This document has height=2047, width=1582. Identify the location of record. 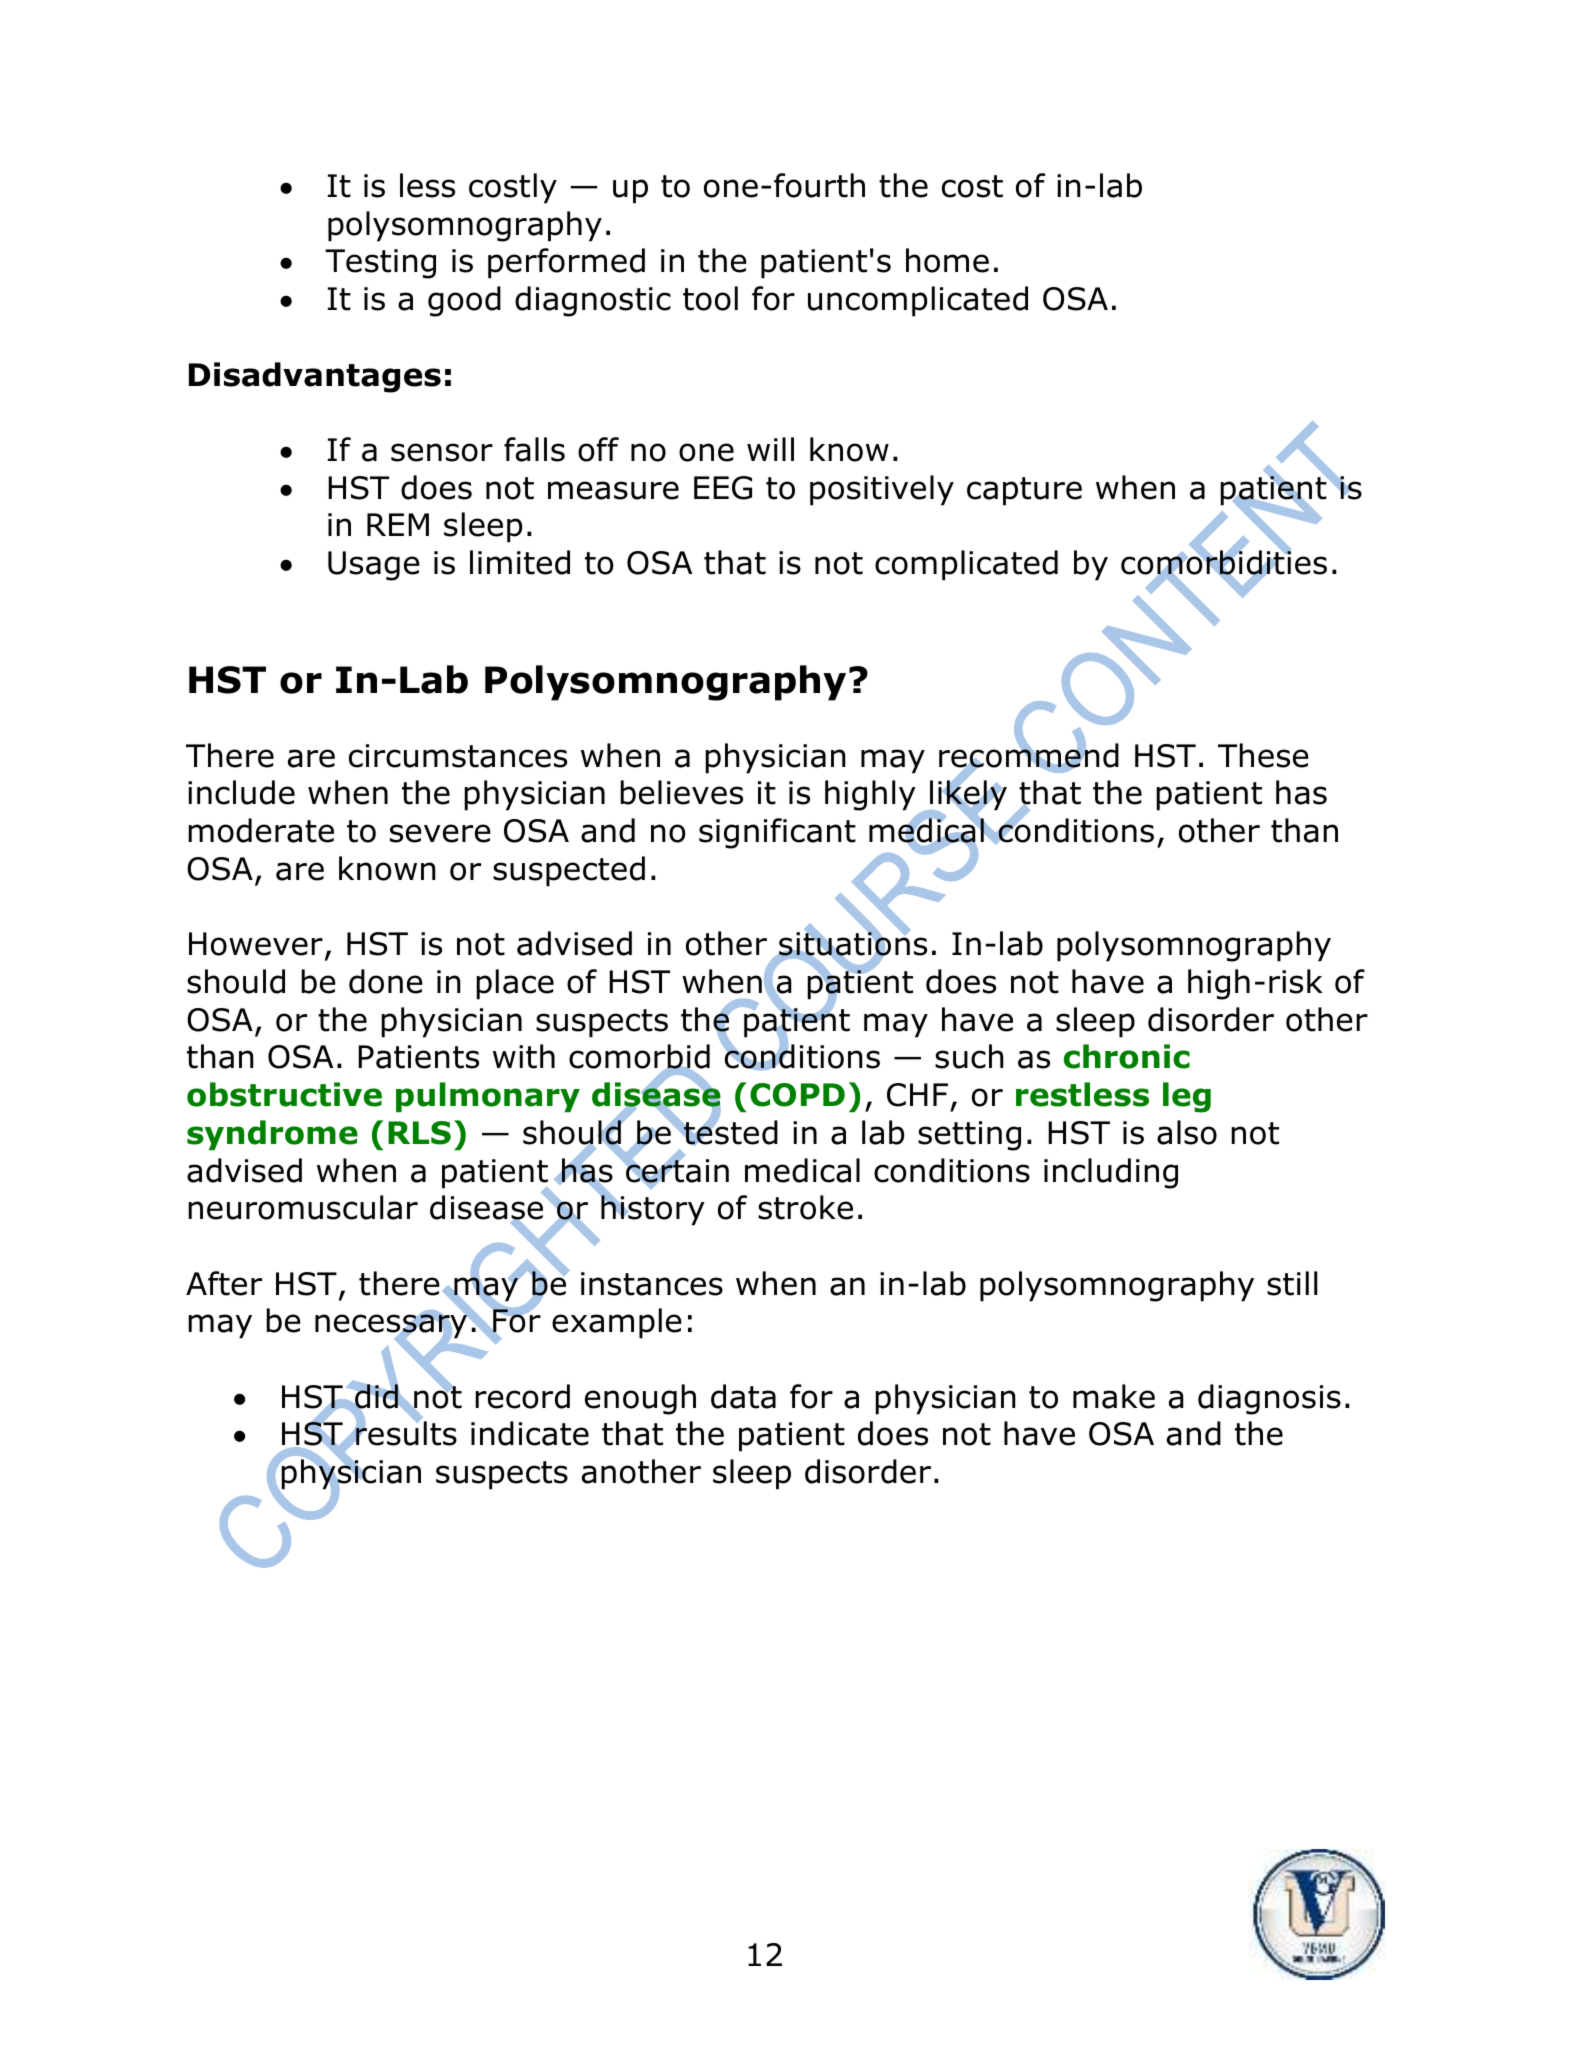
(522, 1396).
